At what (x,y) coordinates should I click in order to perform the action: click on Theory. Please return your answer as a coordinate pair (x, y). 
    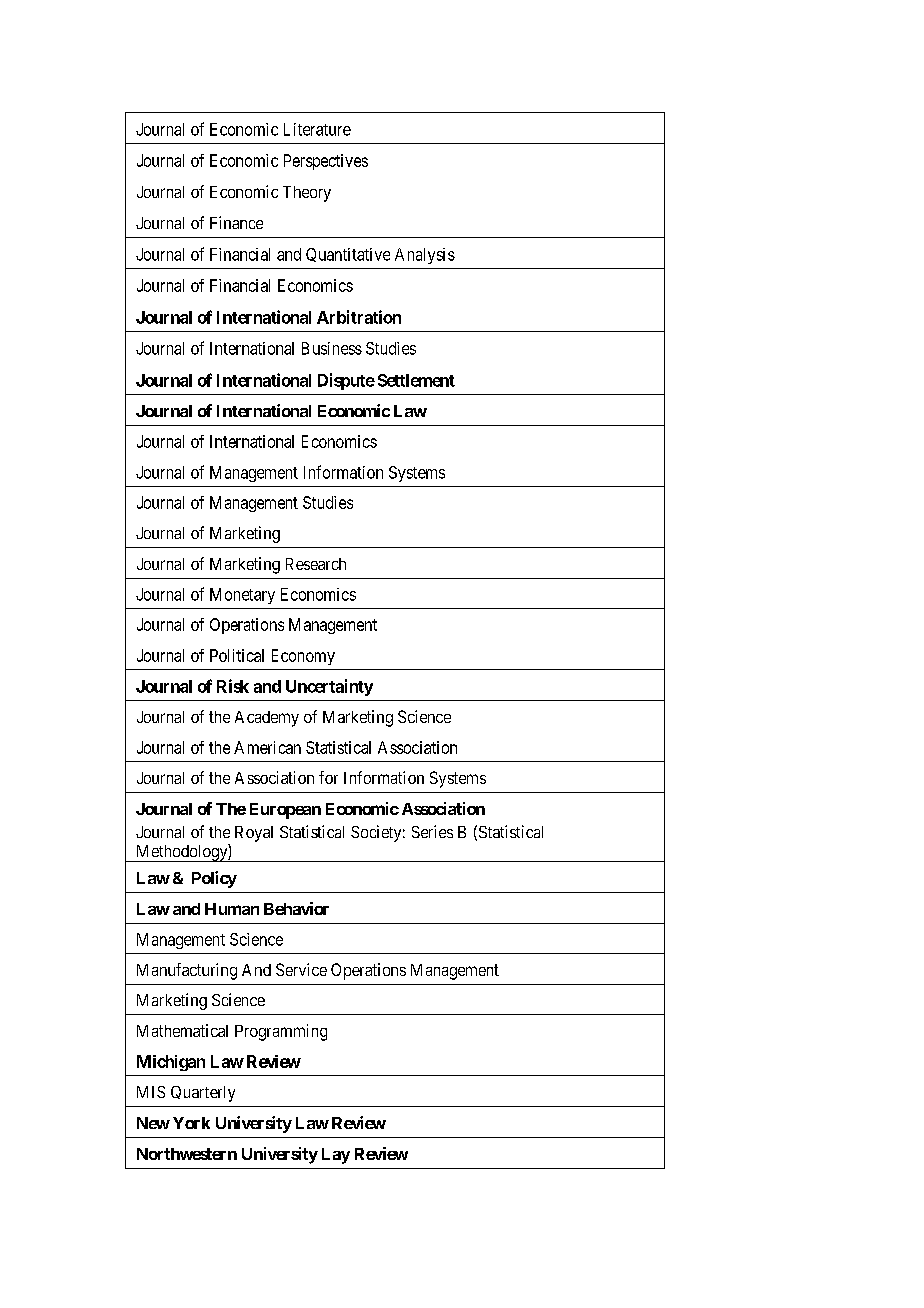
    Looking at the image, I should click on (307, 194).
